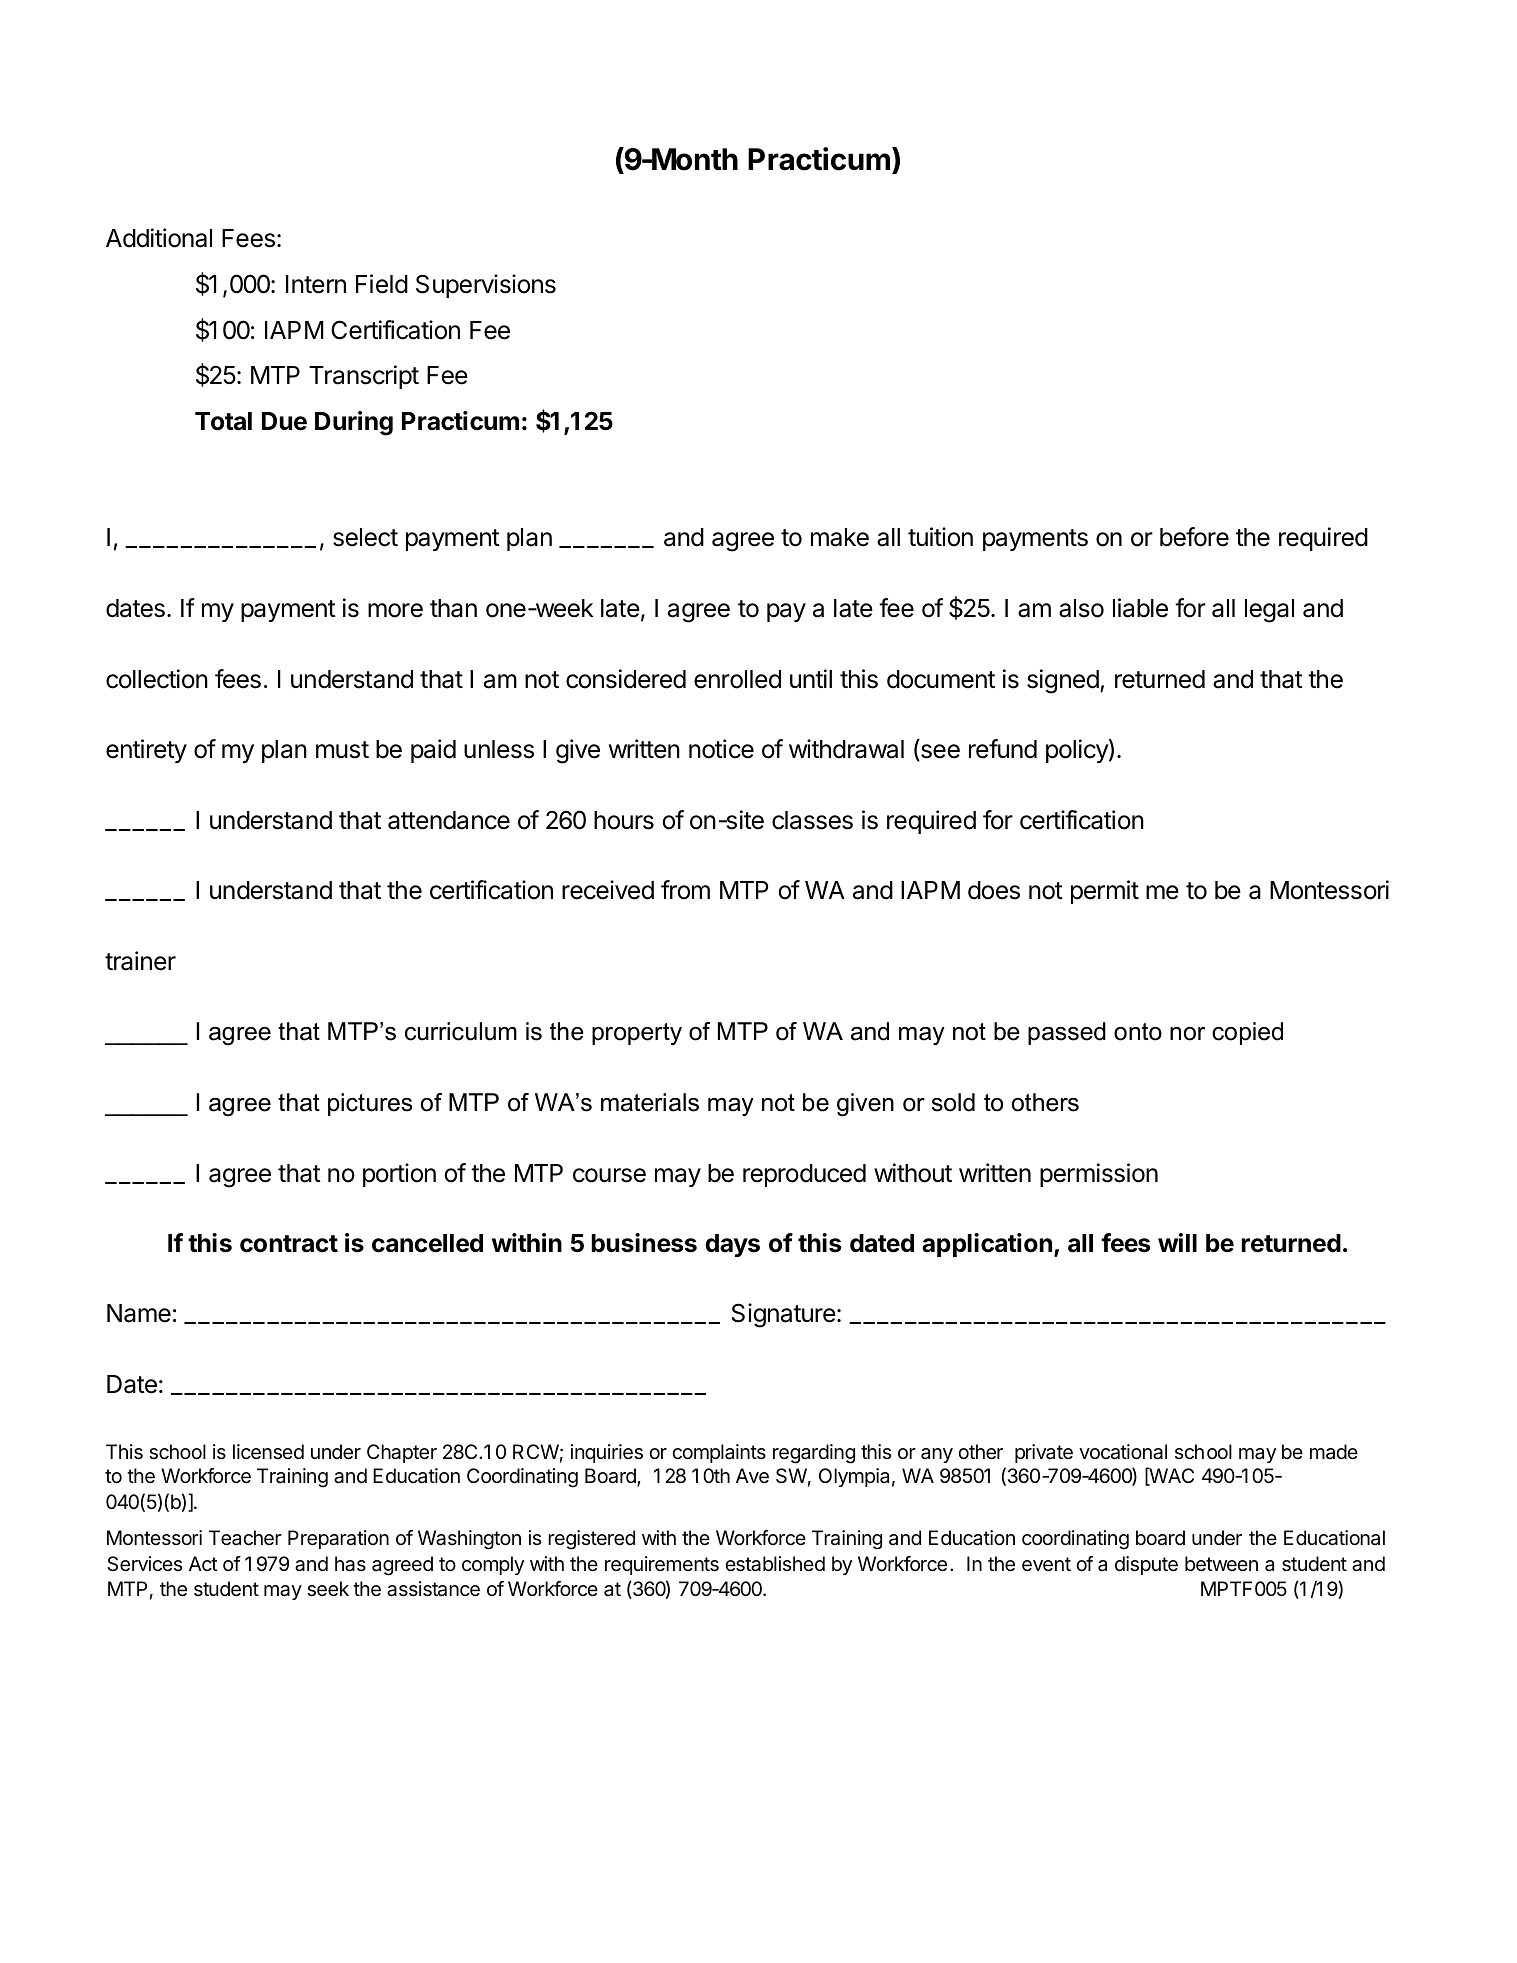 The image size is (1517, 1963). Describe the element at coordinates (775, 1564) in the screenshot. I see `established` at that location.
